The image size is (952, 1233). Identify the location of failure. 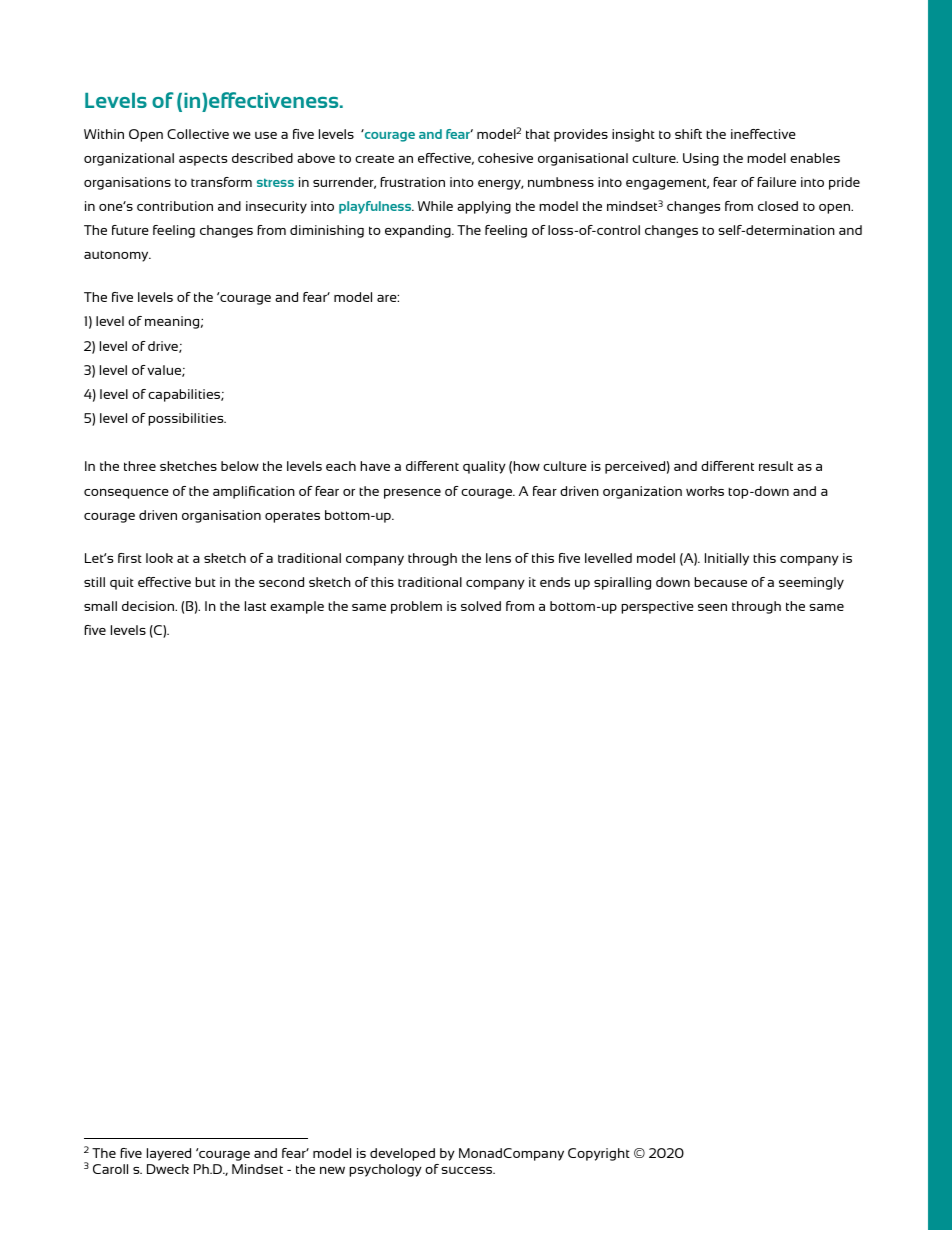
(776, 182).
